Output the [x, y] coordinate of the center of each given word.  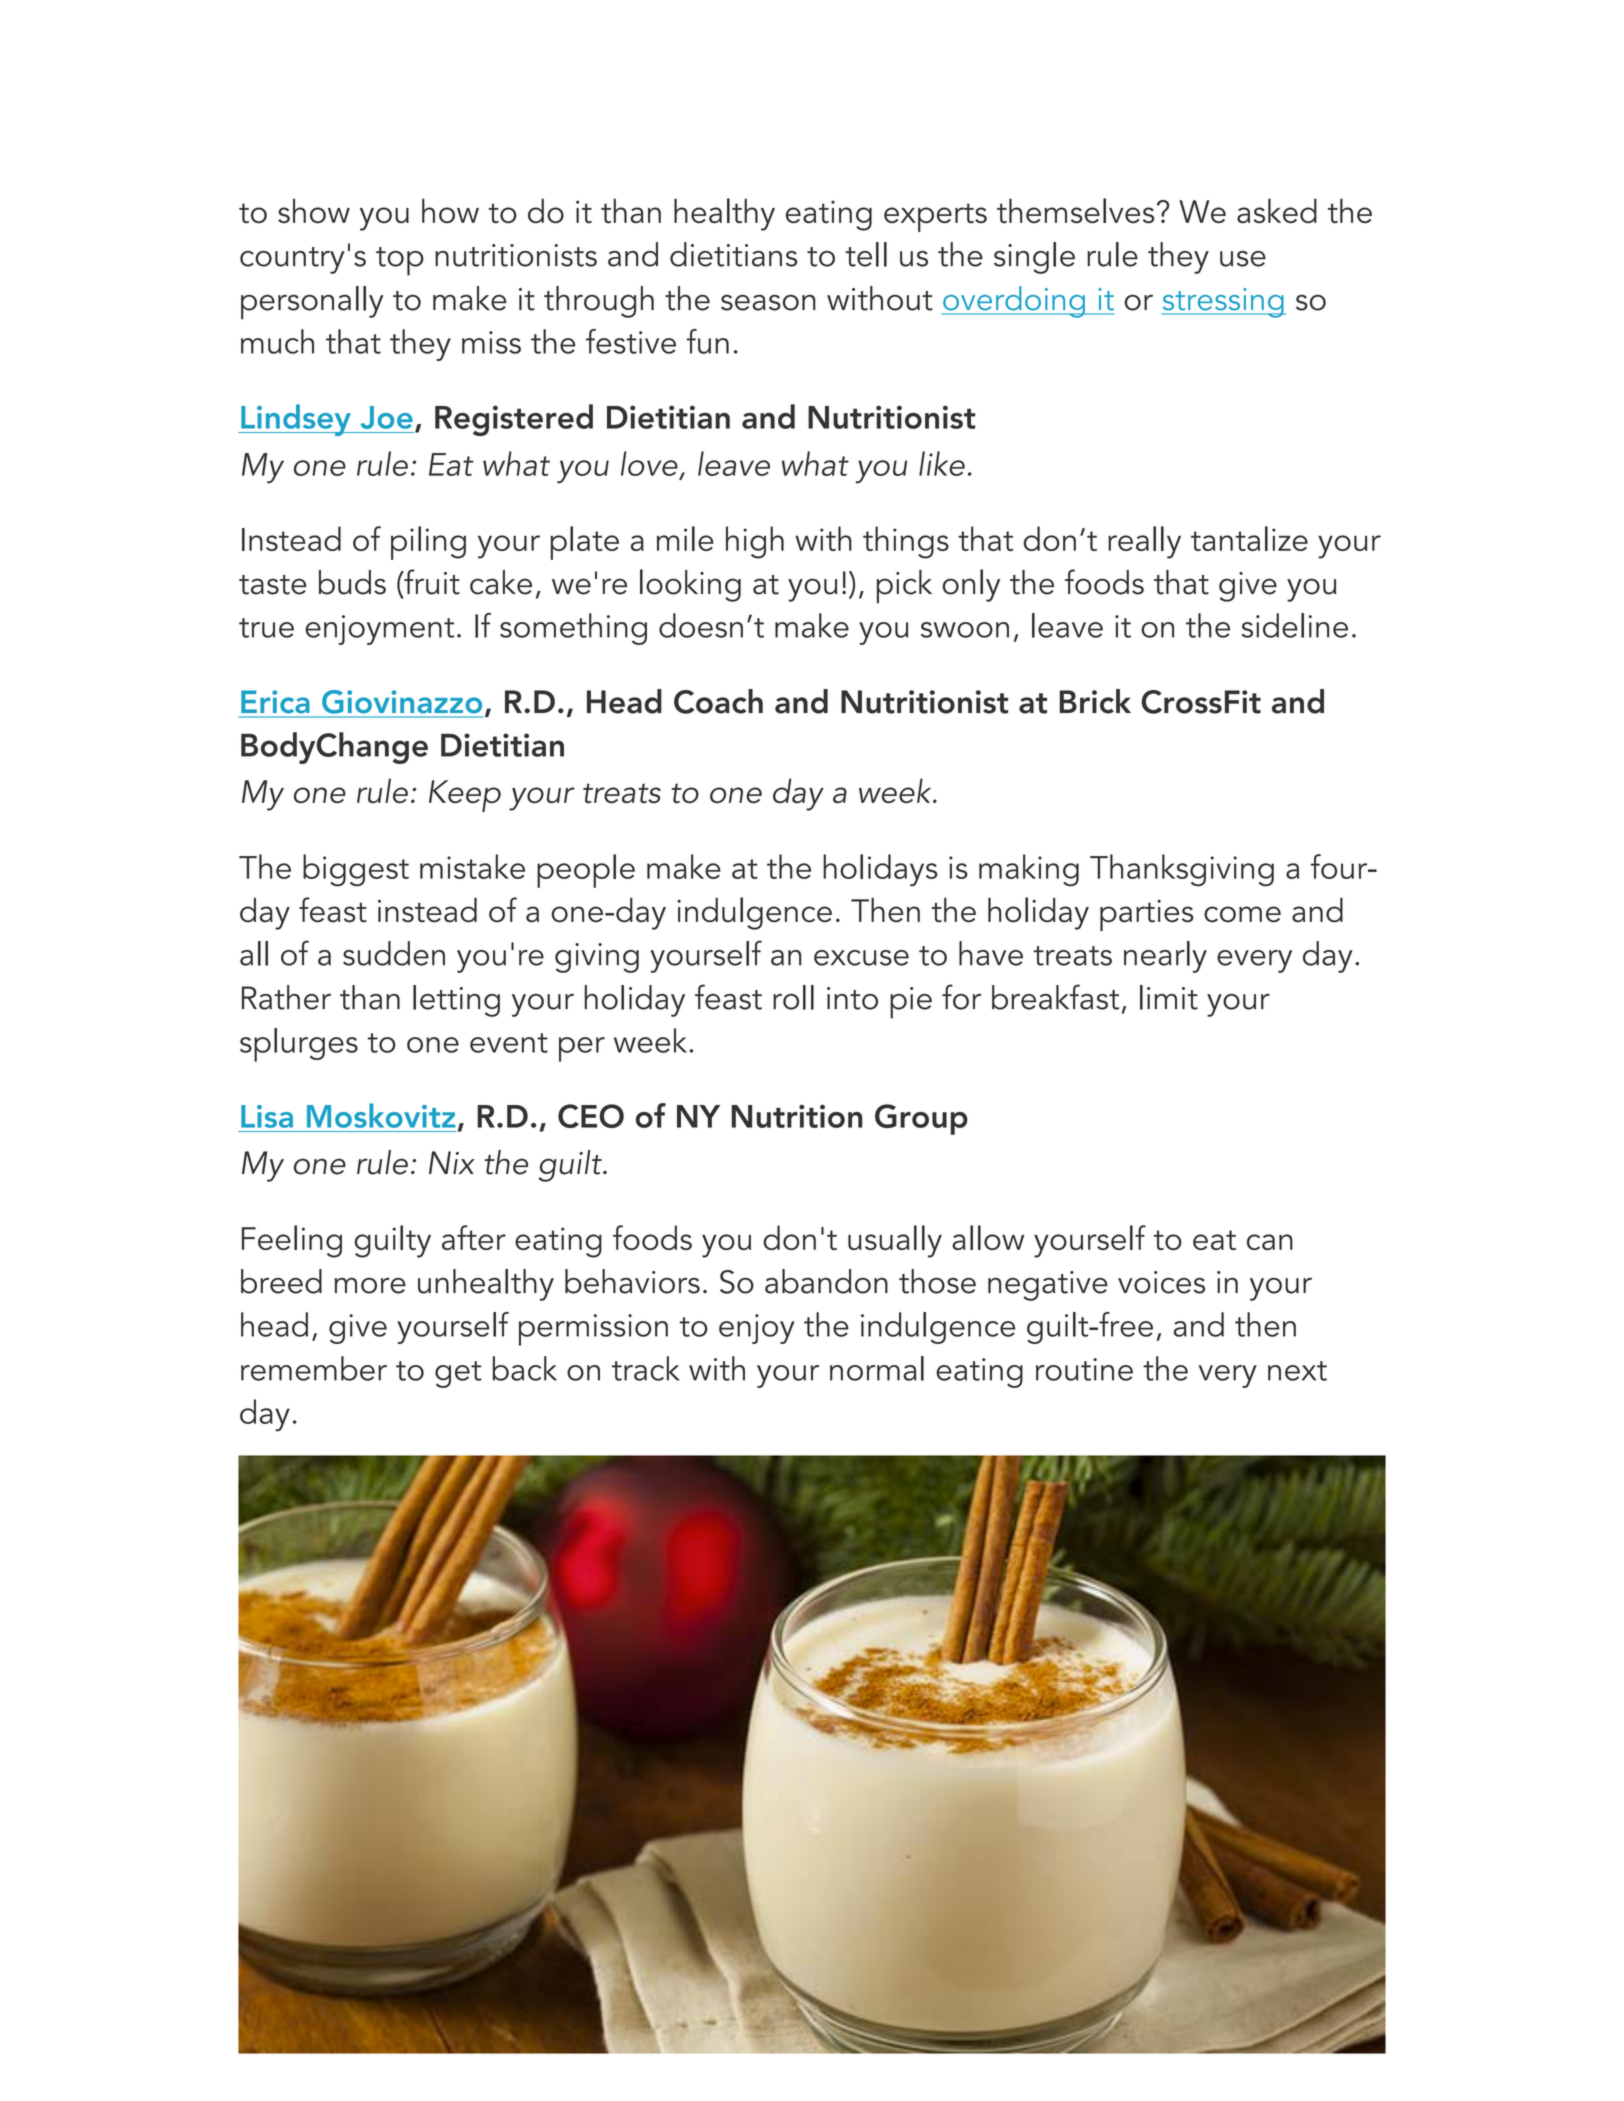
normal [877, 1368]
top [400, 261]
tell [866, 254]
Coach [718, 701]
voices [1161, 1282]
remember [314, 1368]
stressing [1224, 303]
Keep [465, 796]
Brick [1095, 701]
